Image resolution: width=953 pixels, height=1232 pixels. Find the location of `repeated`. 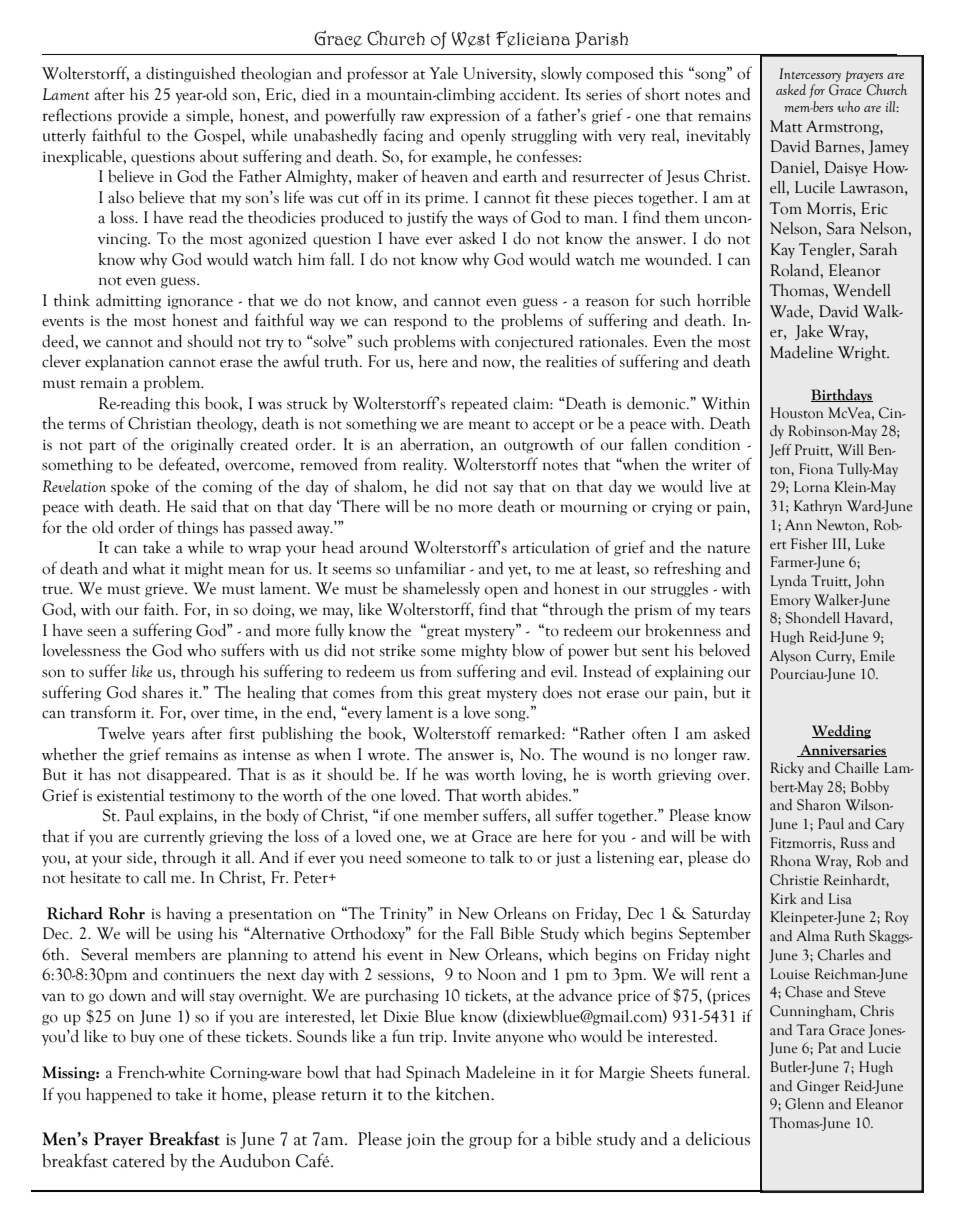

repeated is located at coordinates (479, 405).
